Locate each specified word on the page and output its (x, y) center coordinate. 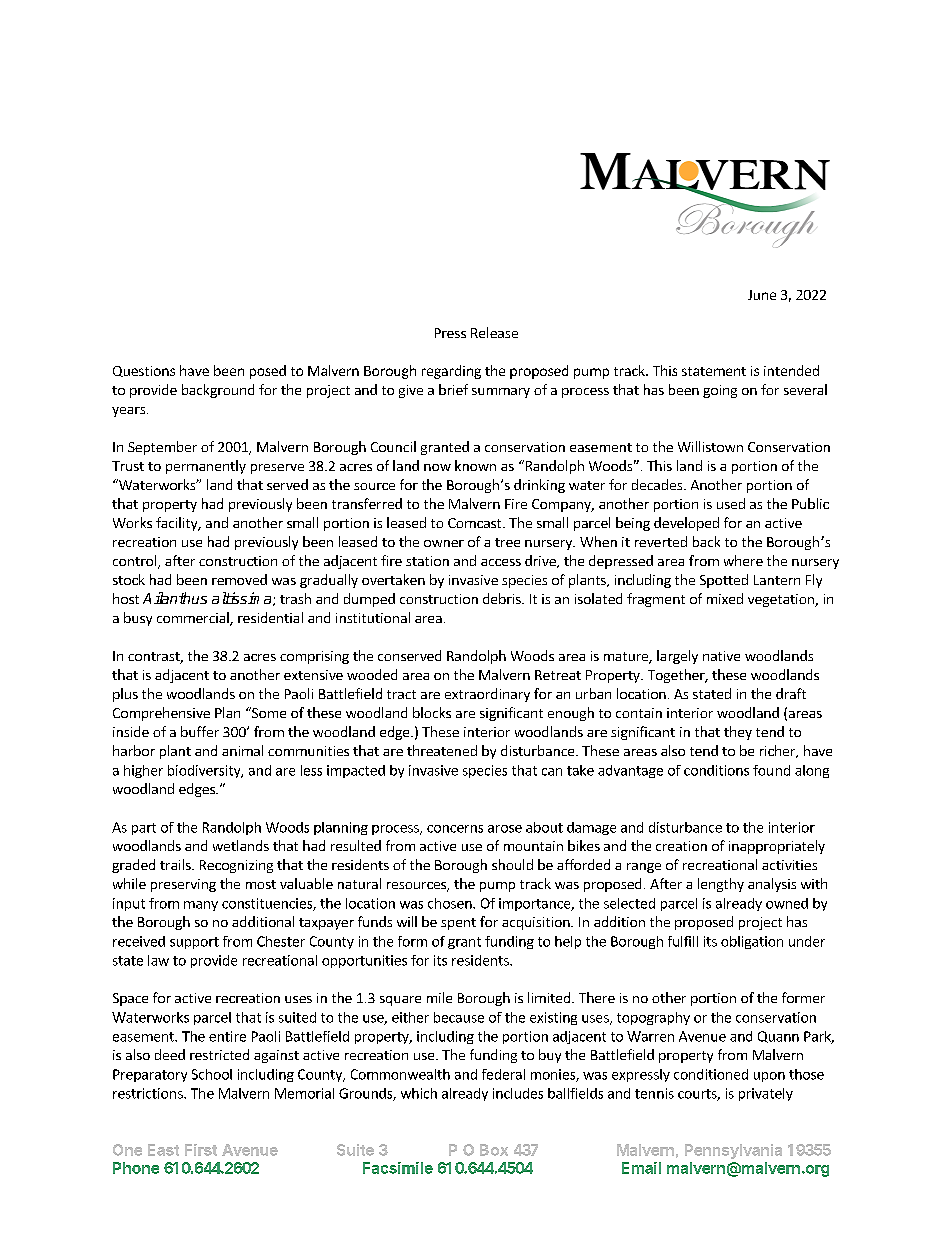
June (762, 295)
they (738, 733)
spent (458, 924)
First (201, 1150)
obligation (752, 942)
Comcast (476, 523)
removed (239, 579)
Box (494, 1150)
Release (494, 332)
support (194, 943)
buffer (200, 731)
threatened (442, 750)
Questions (144, 371)
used (731, 503)
